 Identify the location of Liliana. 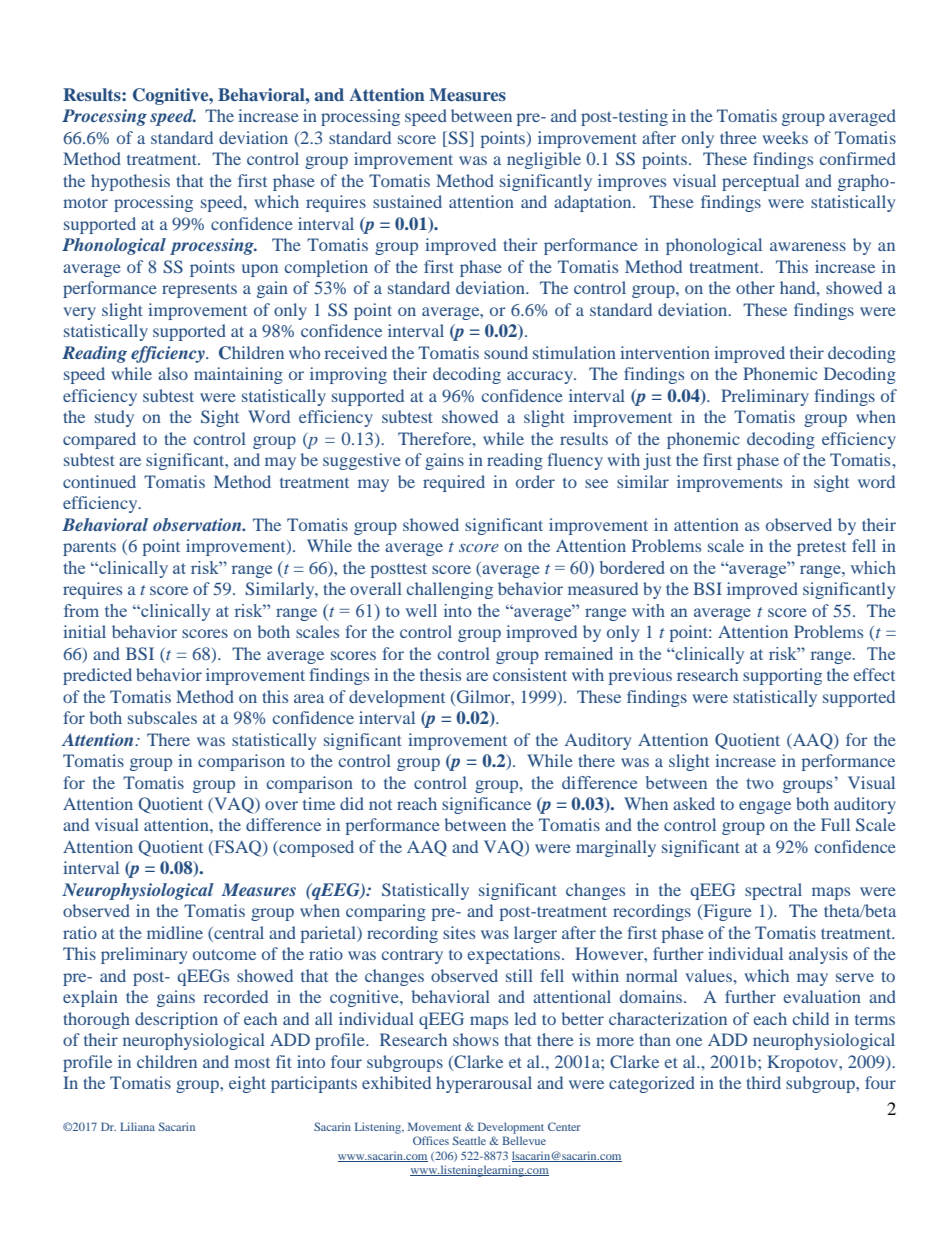
(137, 1126).
